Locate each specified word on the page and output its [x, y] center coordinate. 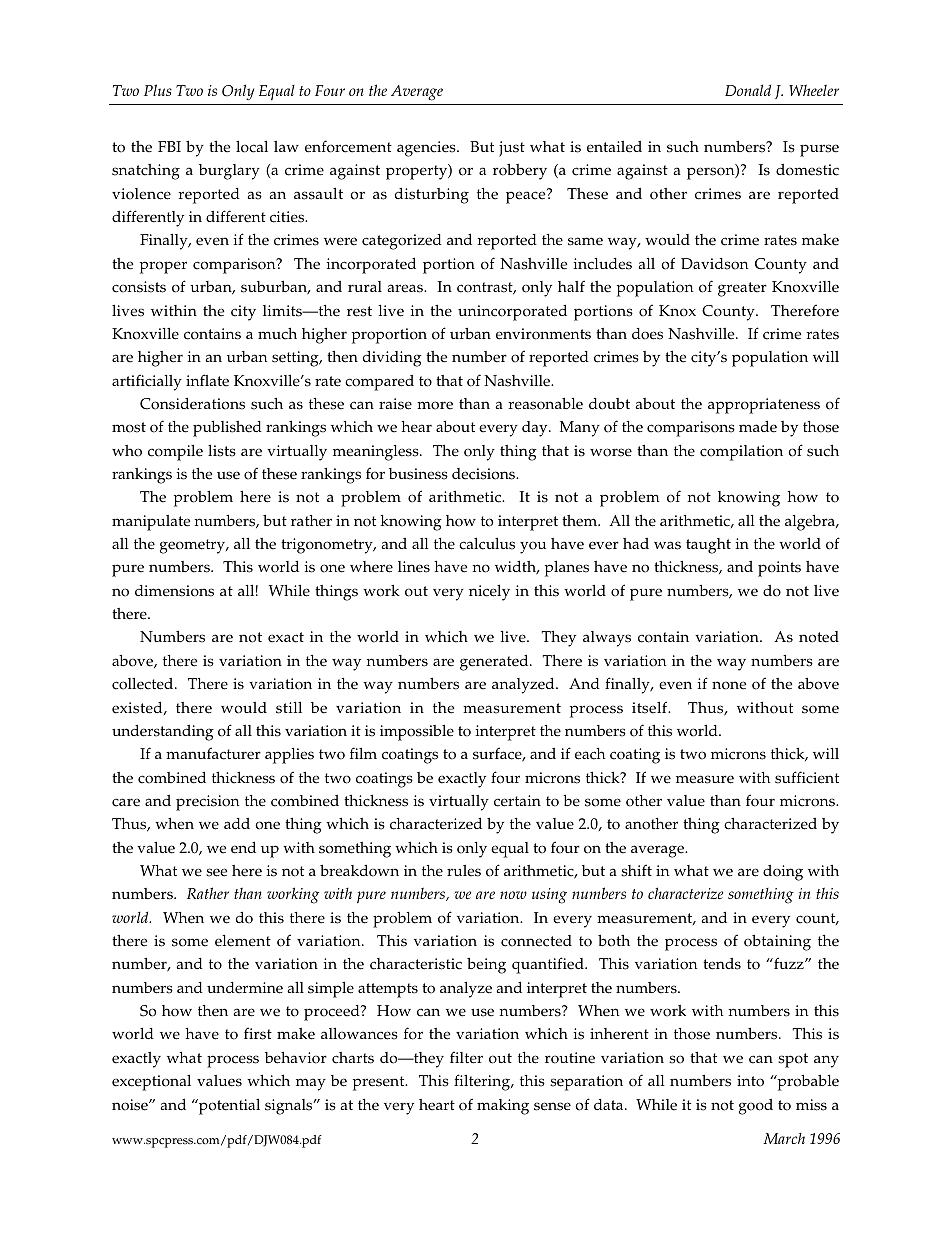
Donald [748, 90]
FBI [169, 146]
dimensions [174, 591]
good [756, 1107]
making [503, 1107]
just [512, 149]
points [779, 569]
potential [228, 1106]
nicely [489, 592]
